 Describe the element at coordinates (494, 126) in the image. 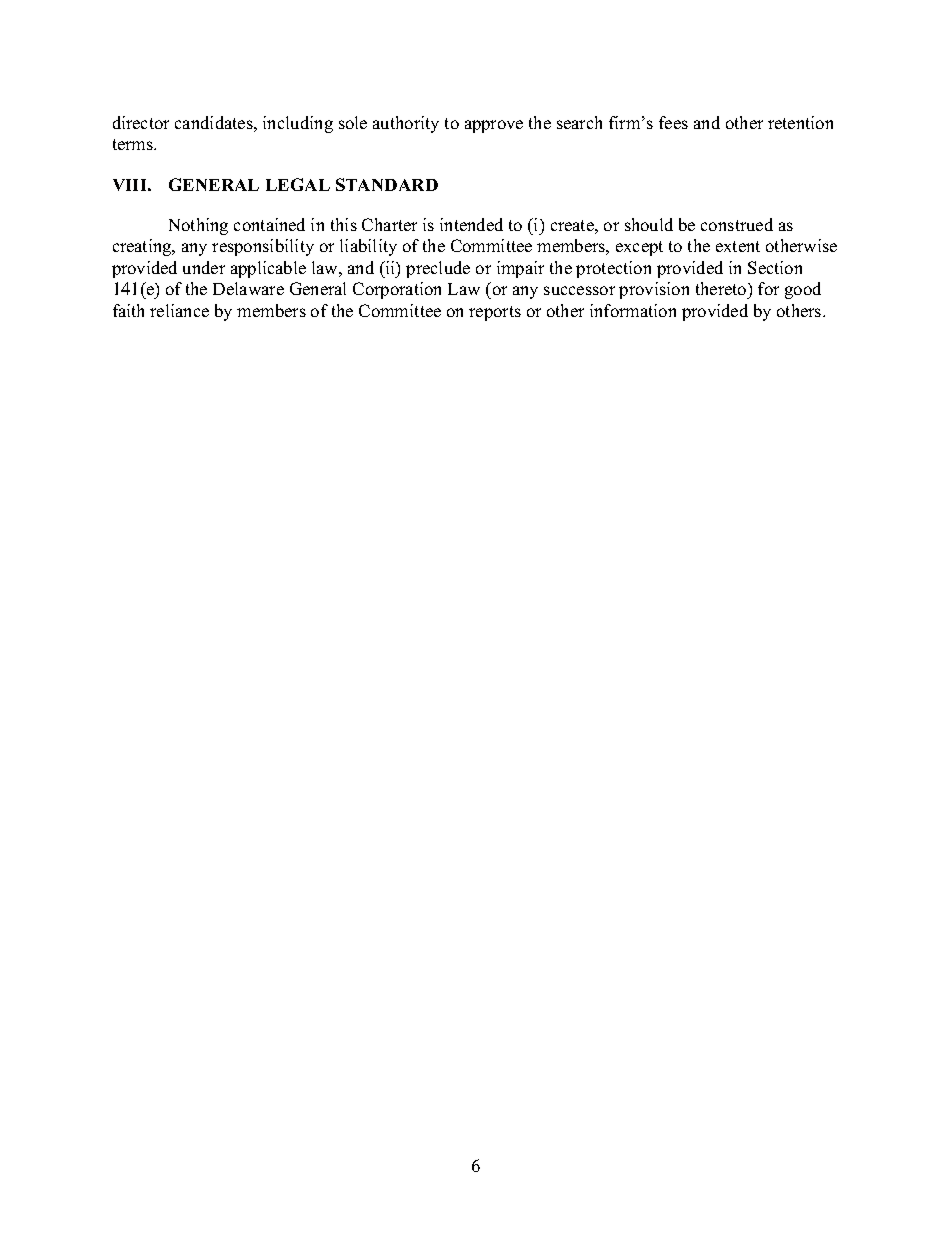

I see `approve` at that location.
